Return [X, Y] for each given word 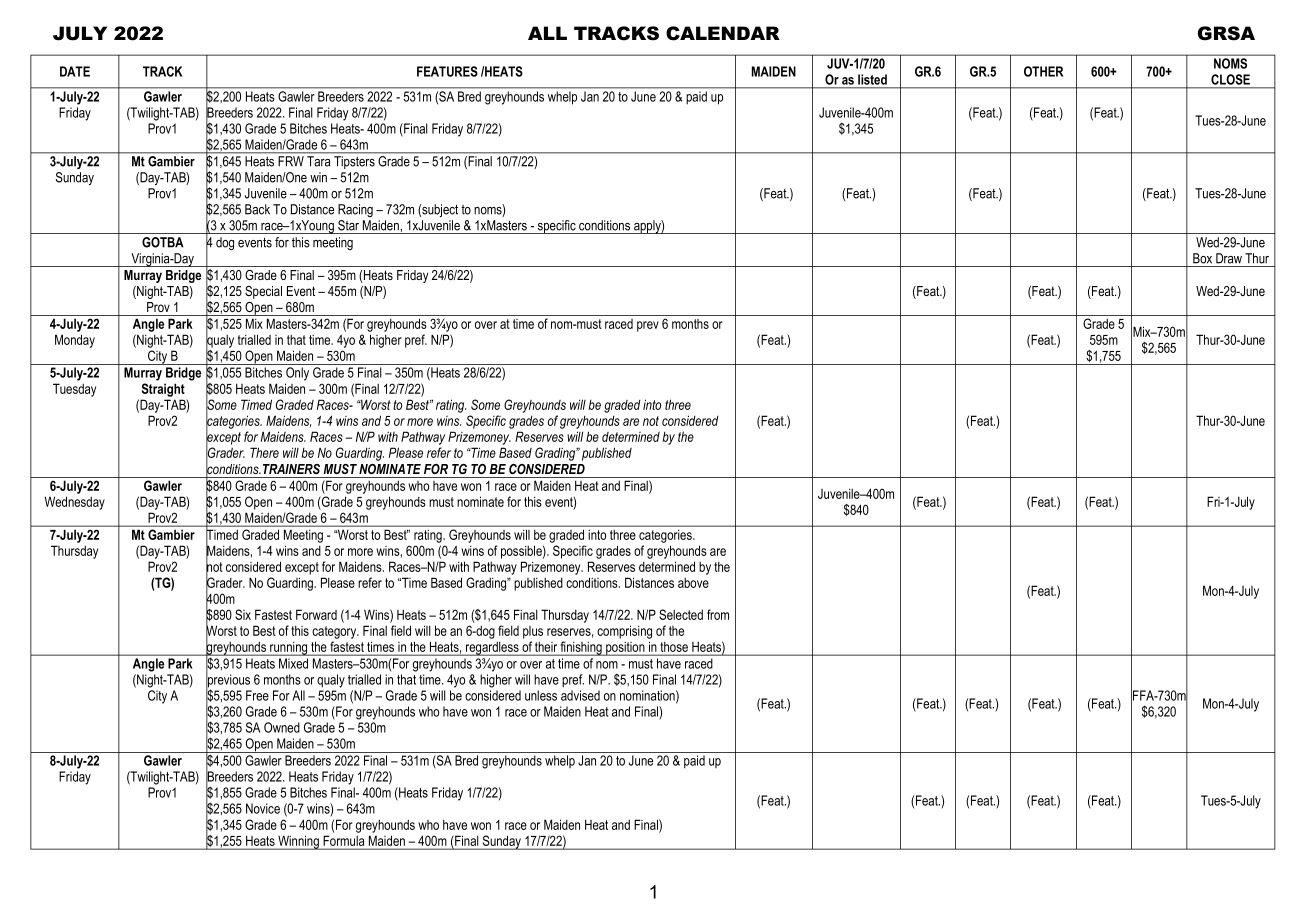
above [693, 583]
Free [257, 695]
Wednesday [75, 503]
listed [872, 79]
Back [257, 209]
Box [1202, 258]
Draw [1229, 258]
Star [348, 225]
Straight [163, 390]
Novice [263, 808]
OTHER [1043, 71]
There [264, 452]
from [718, 614]
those [674, 648]
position [625, 649]
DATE [75, 71]
